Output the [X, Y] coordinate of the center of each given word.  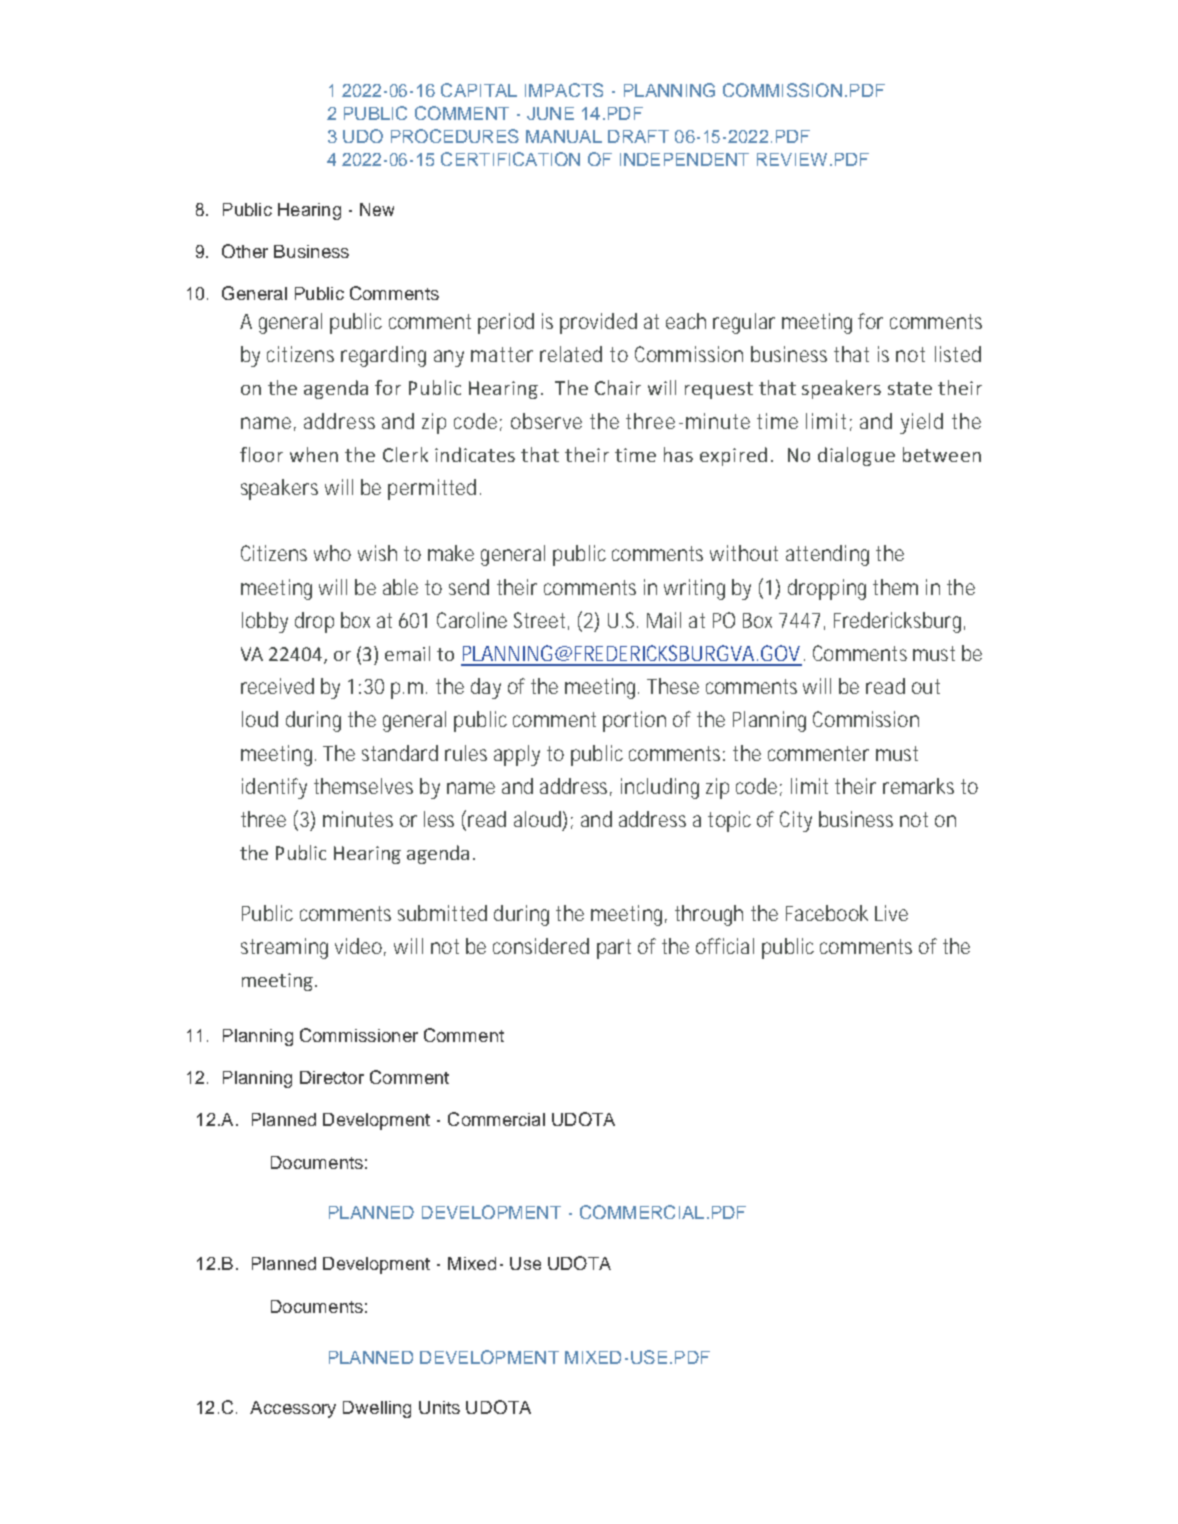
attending [827, 555]
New [377, 209]
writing [694, 589]
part [614, 949]
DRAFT [638, 136]
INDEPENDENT [684, 159]
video [358, 946]
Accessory [293, 1409]
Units [439, 1407]
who [332, 553]
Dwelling [377, 1409]
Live [891, 913]
